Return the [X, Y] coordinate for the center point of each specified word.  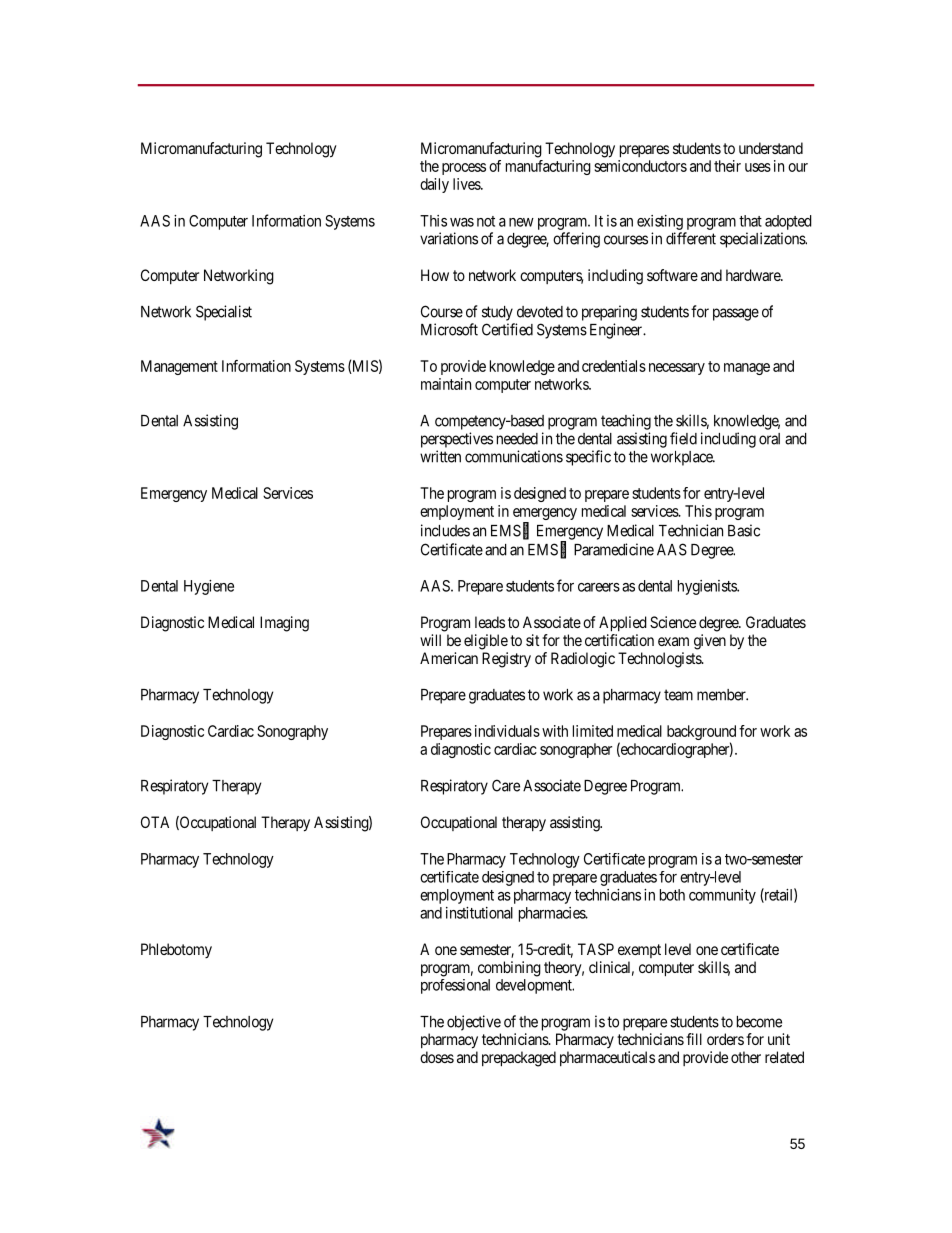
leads [490, 622]
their [727, 166]
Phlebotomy [176, 950]
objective [474, 1023]
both [672, 895]
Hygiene [209, 587]
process [464, 169]
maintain [446, 384]
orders [725, 1039]
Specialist [224, 313]
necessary [677, 369]
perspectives [457, 440]
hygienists [708, 587]
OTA [155, 822]
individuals [507, 731]
